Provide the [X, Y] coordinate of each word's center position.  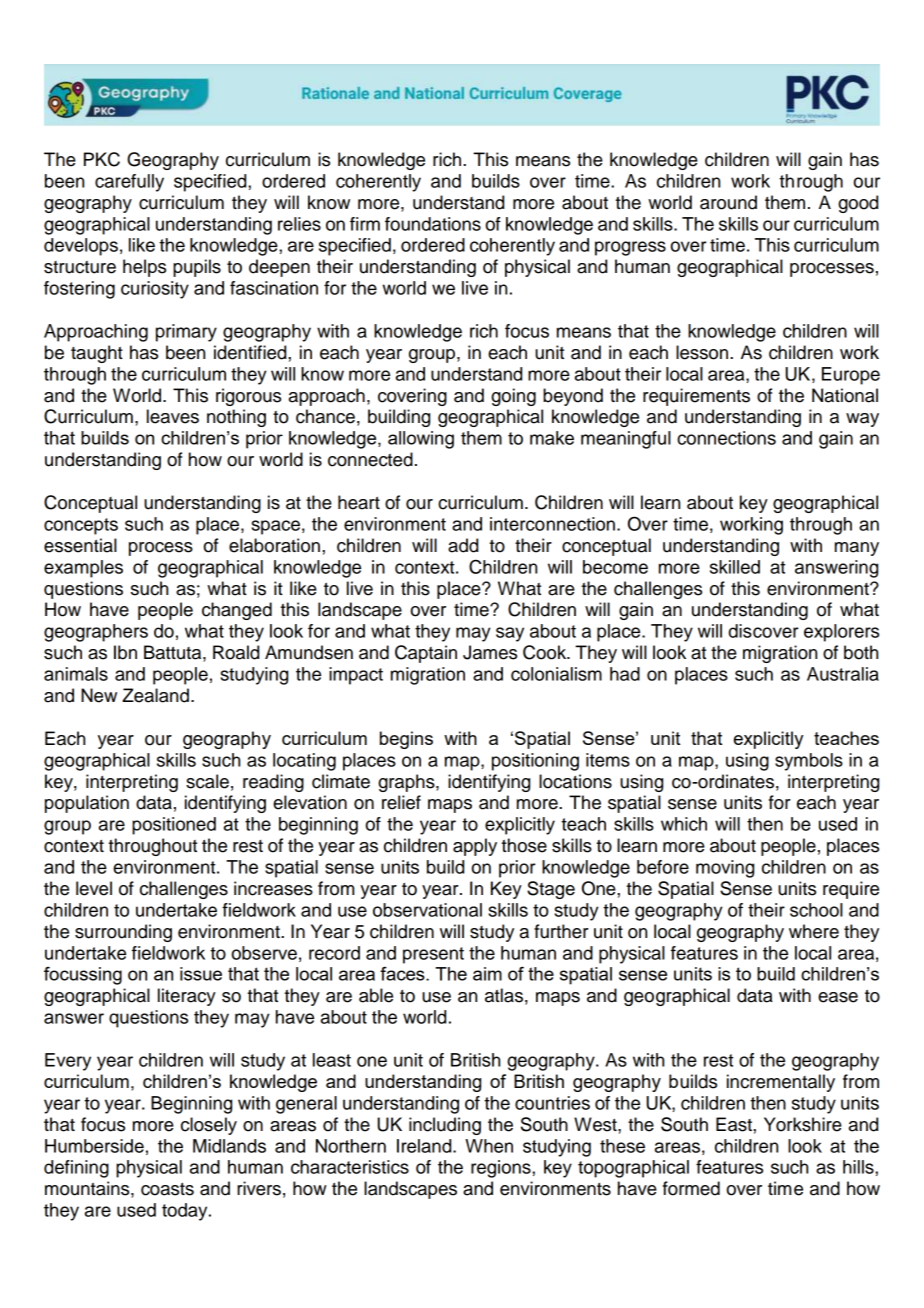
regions [502, 1169]
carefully [129, 183]
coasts [167, 1189]
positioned [174, 826]
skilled [735, 567]
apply [475, 847]
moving [725, 869]
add [463, 545]
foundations [433, 224]
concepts [81, 526]
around [728, 202]
